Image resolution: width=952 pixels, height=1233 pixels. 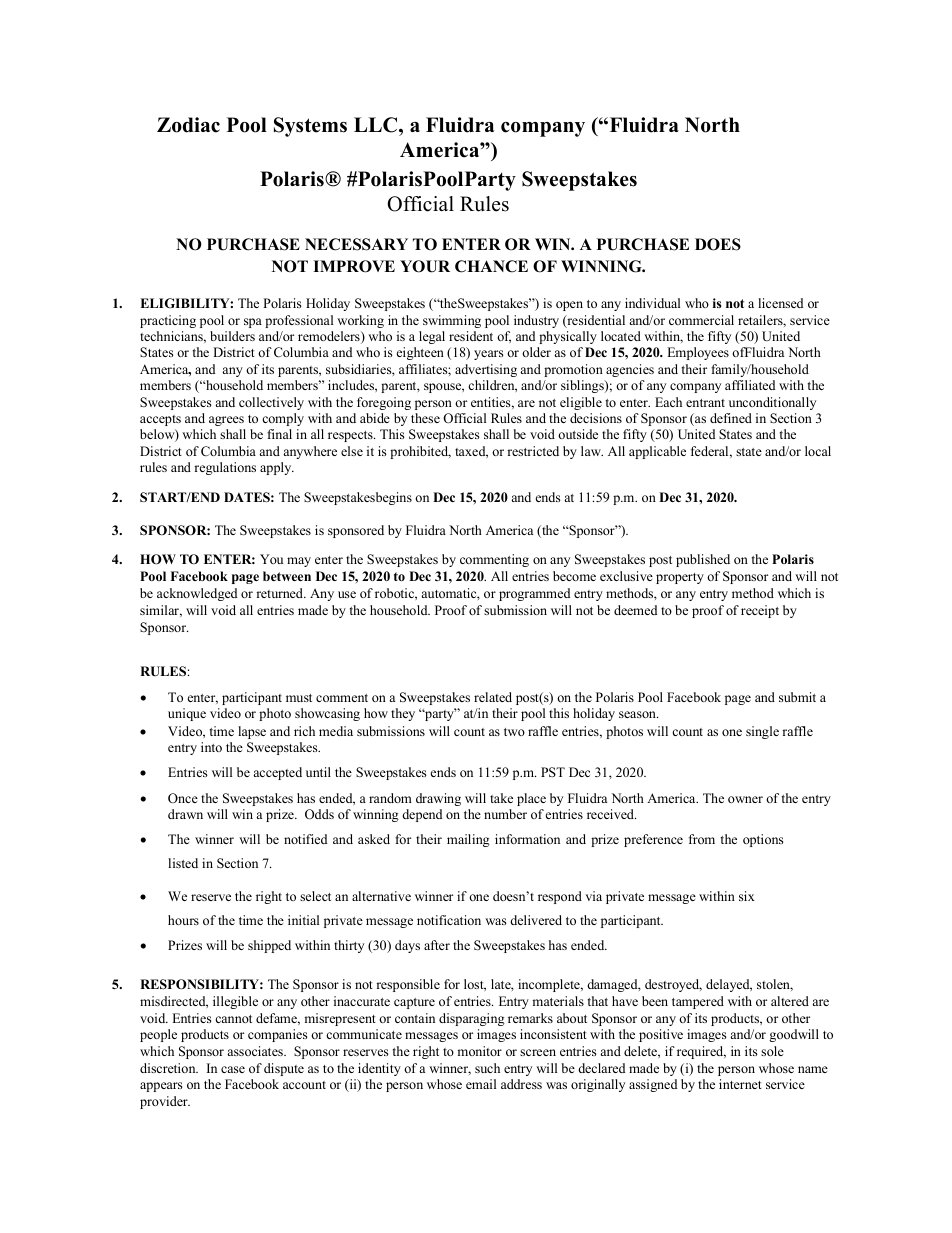 I want to click on case, so click(x=233, y=1069).
